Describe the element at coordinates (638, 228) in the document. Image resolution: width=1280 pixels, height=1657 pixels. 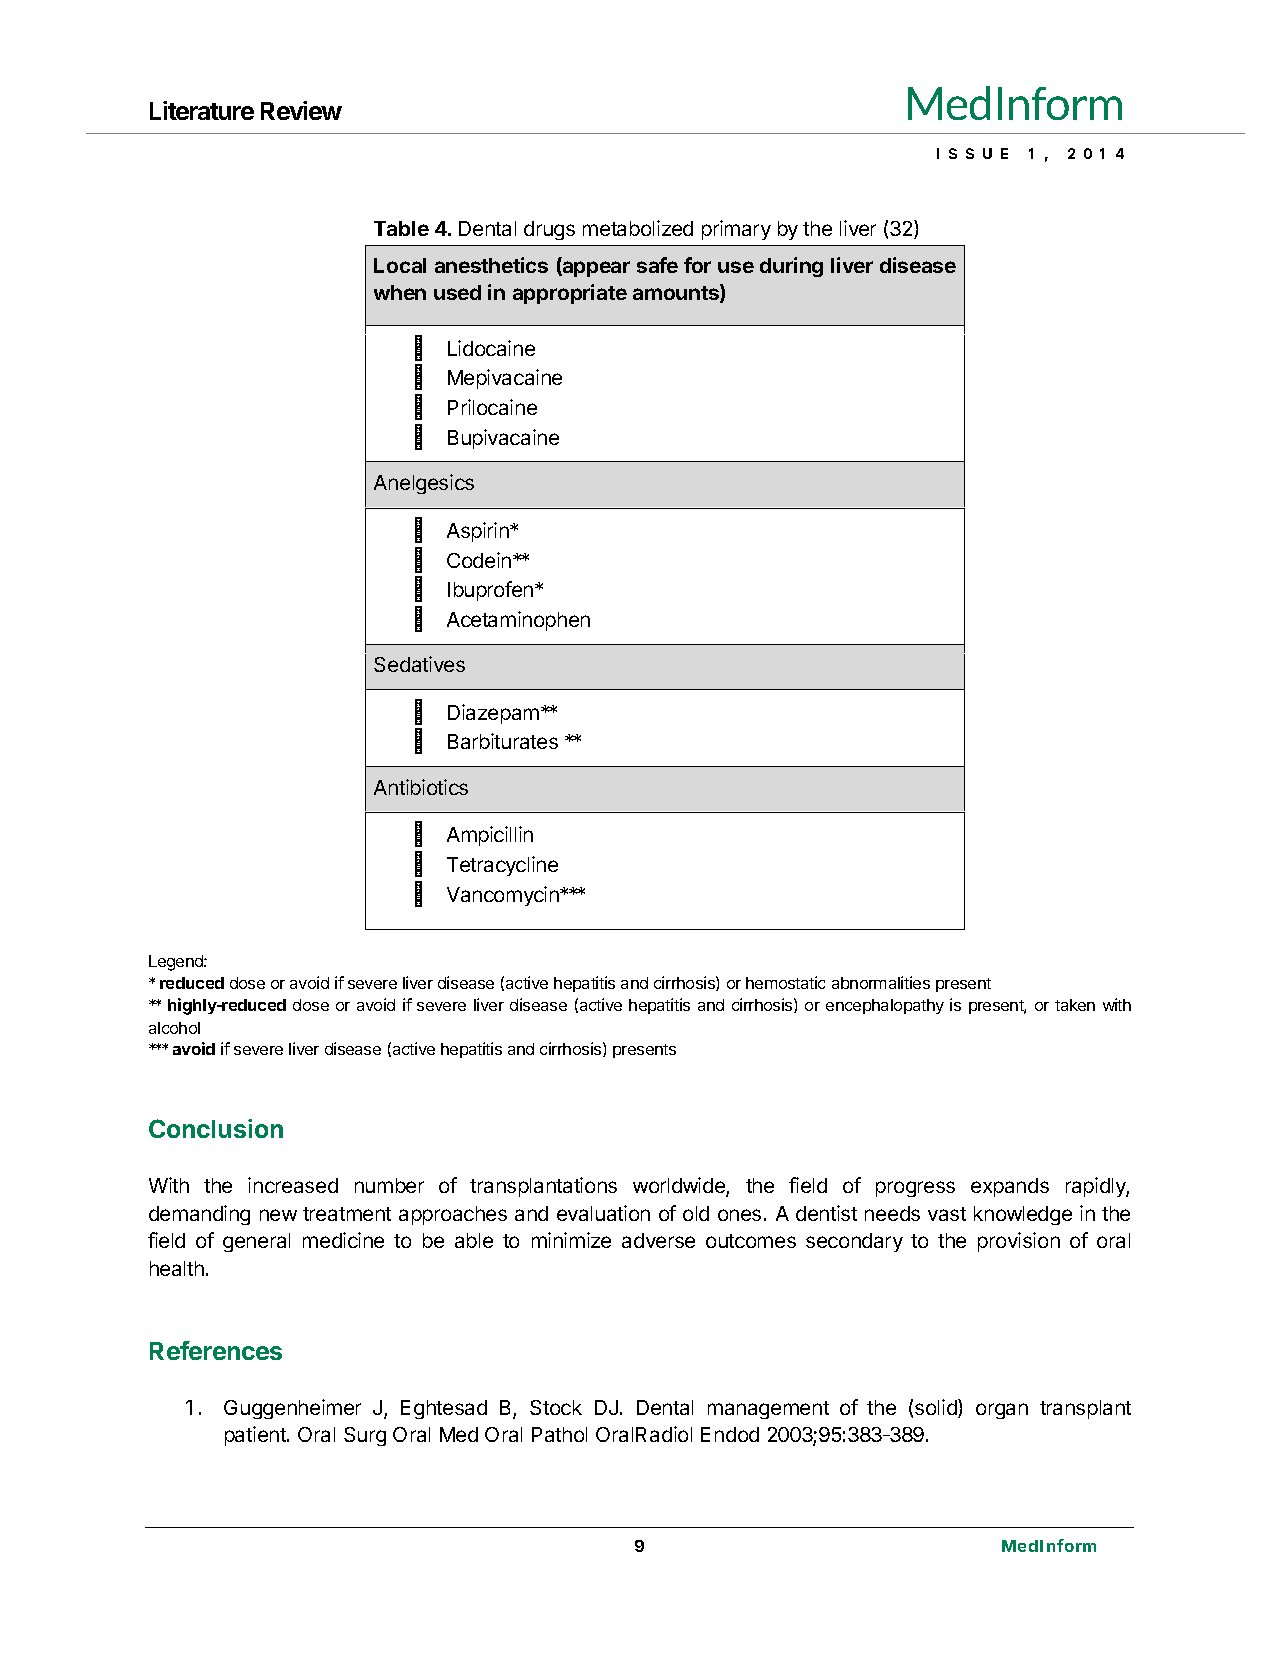
I see `metabolized` at that location.
